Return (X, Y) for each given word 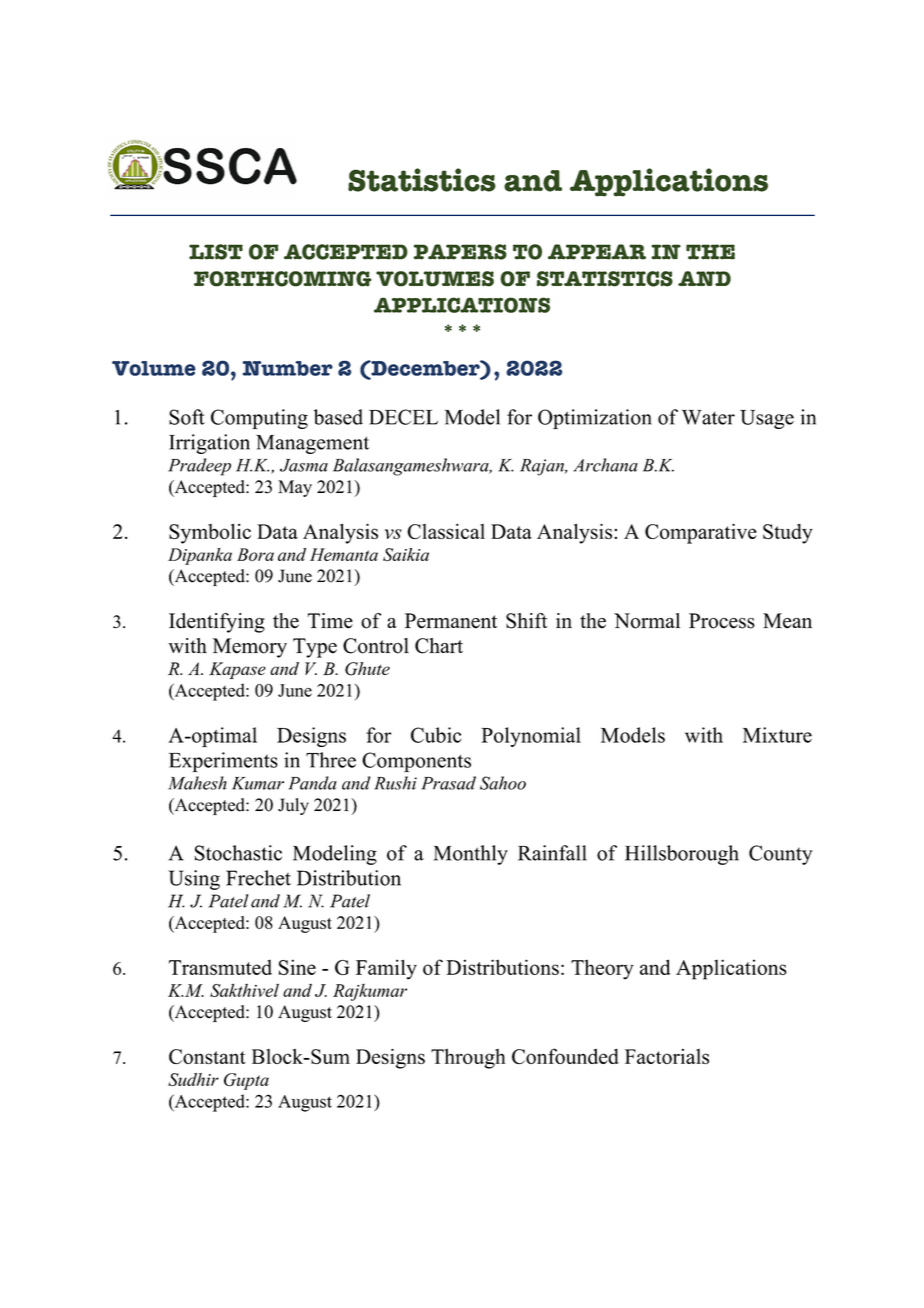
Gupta (246, 1081)
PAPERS (460, 252)
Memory (250, 648)
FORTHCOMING (283, 279)
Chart (439, 646)
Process (722, 621)
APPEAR (597, 252)
